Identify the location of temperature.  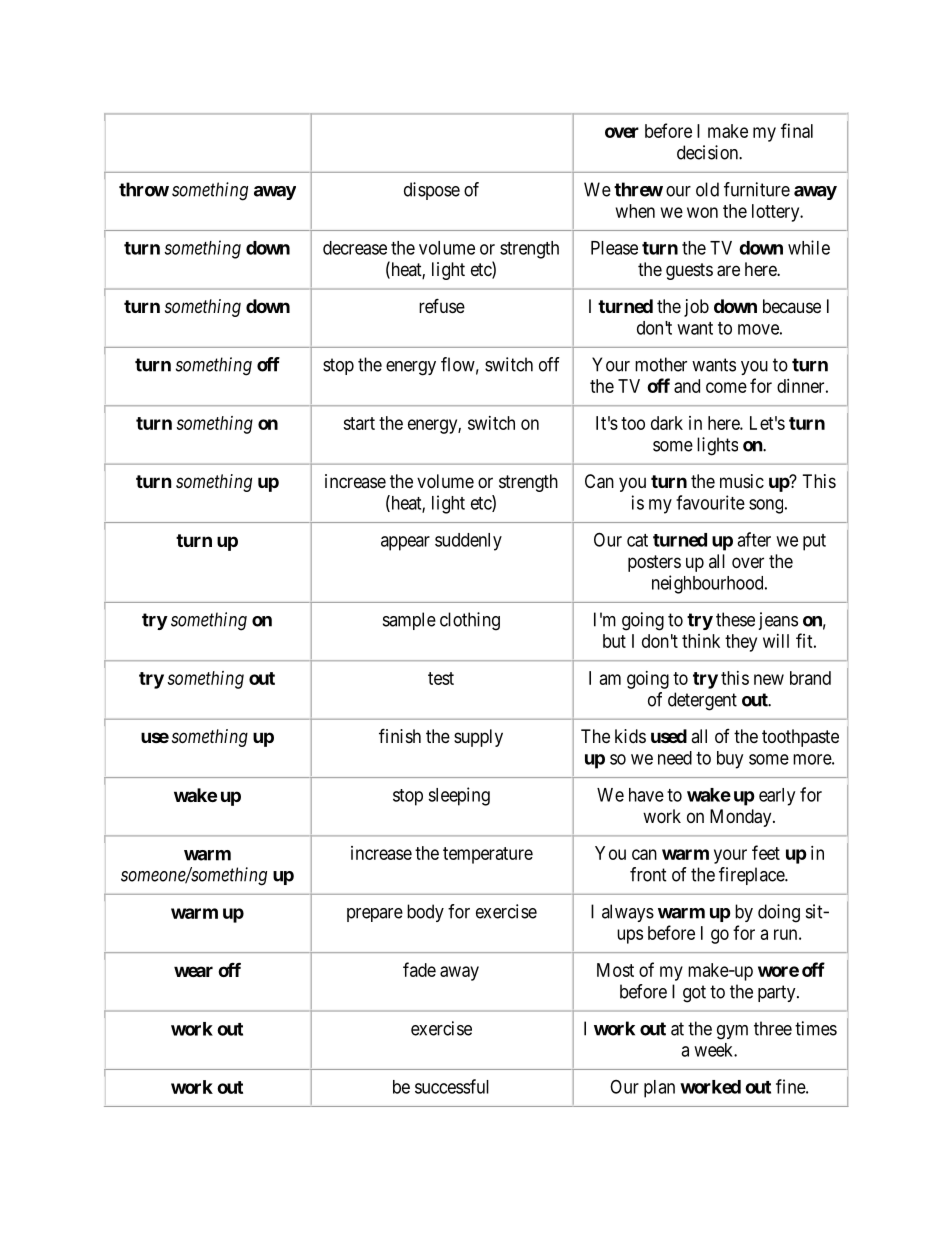
(488, 855).
